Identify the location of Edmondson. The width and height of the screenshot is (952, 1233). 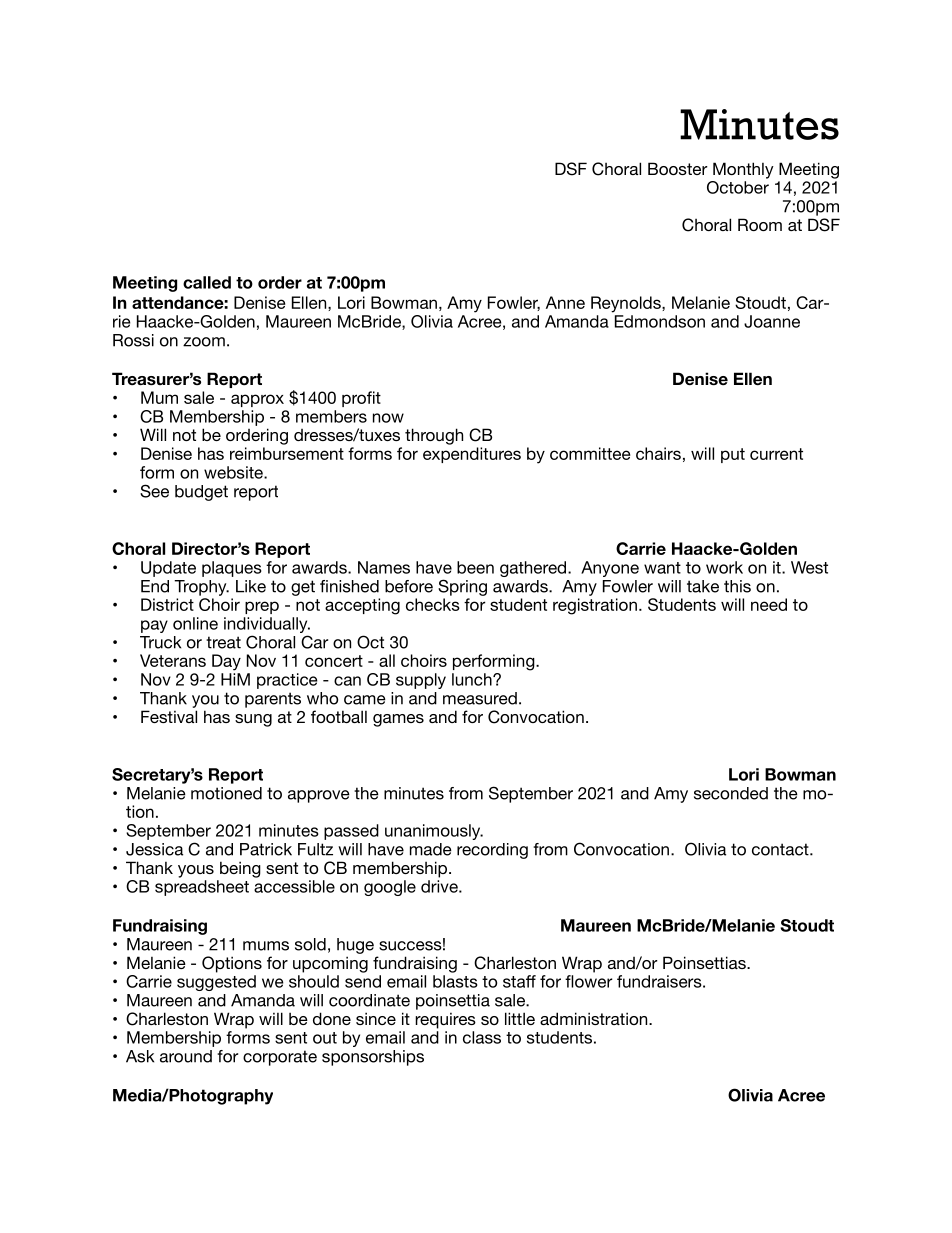
(660, 321).
